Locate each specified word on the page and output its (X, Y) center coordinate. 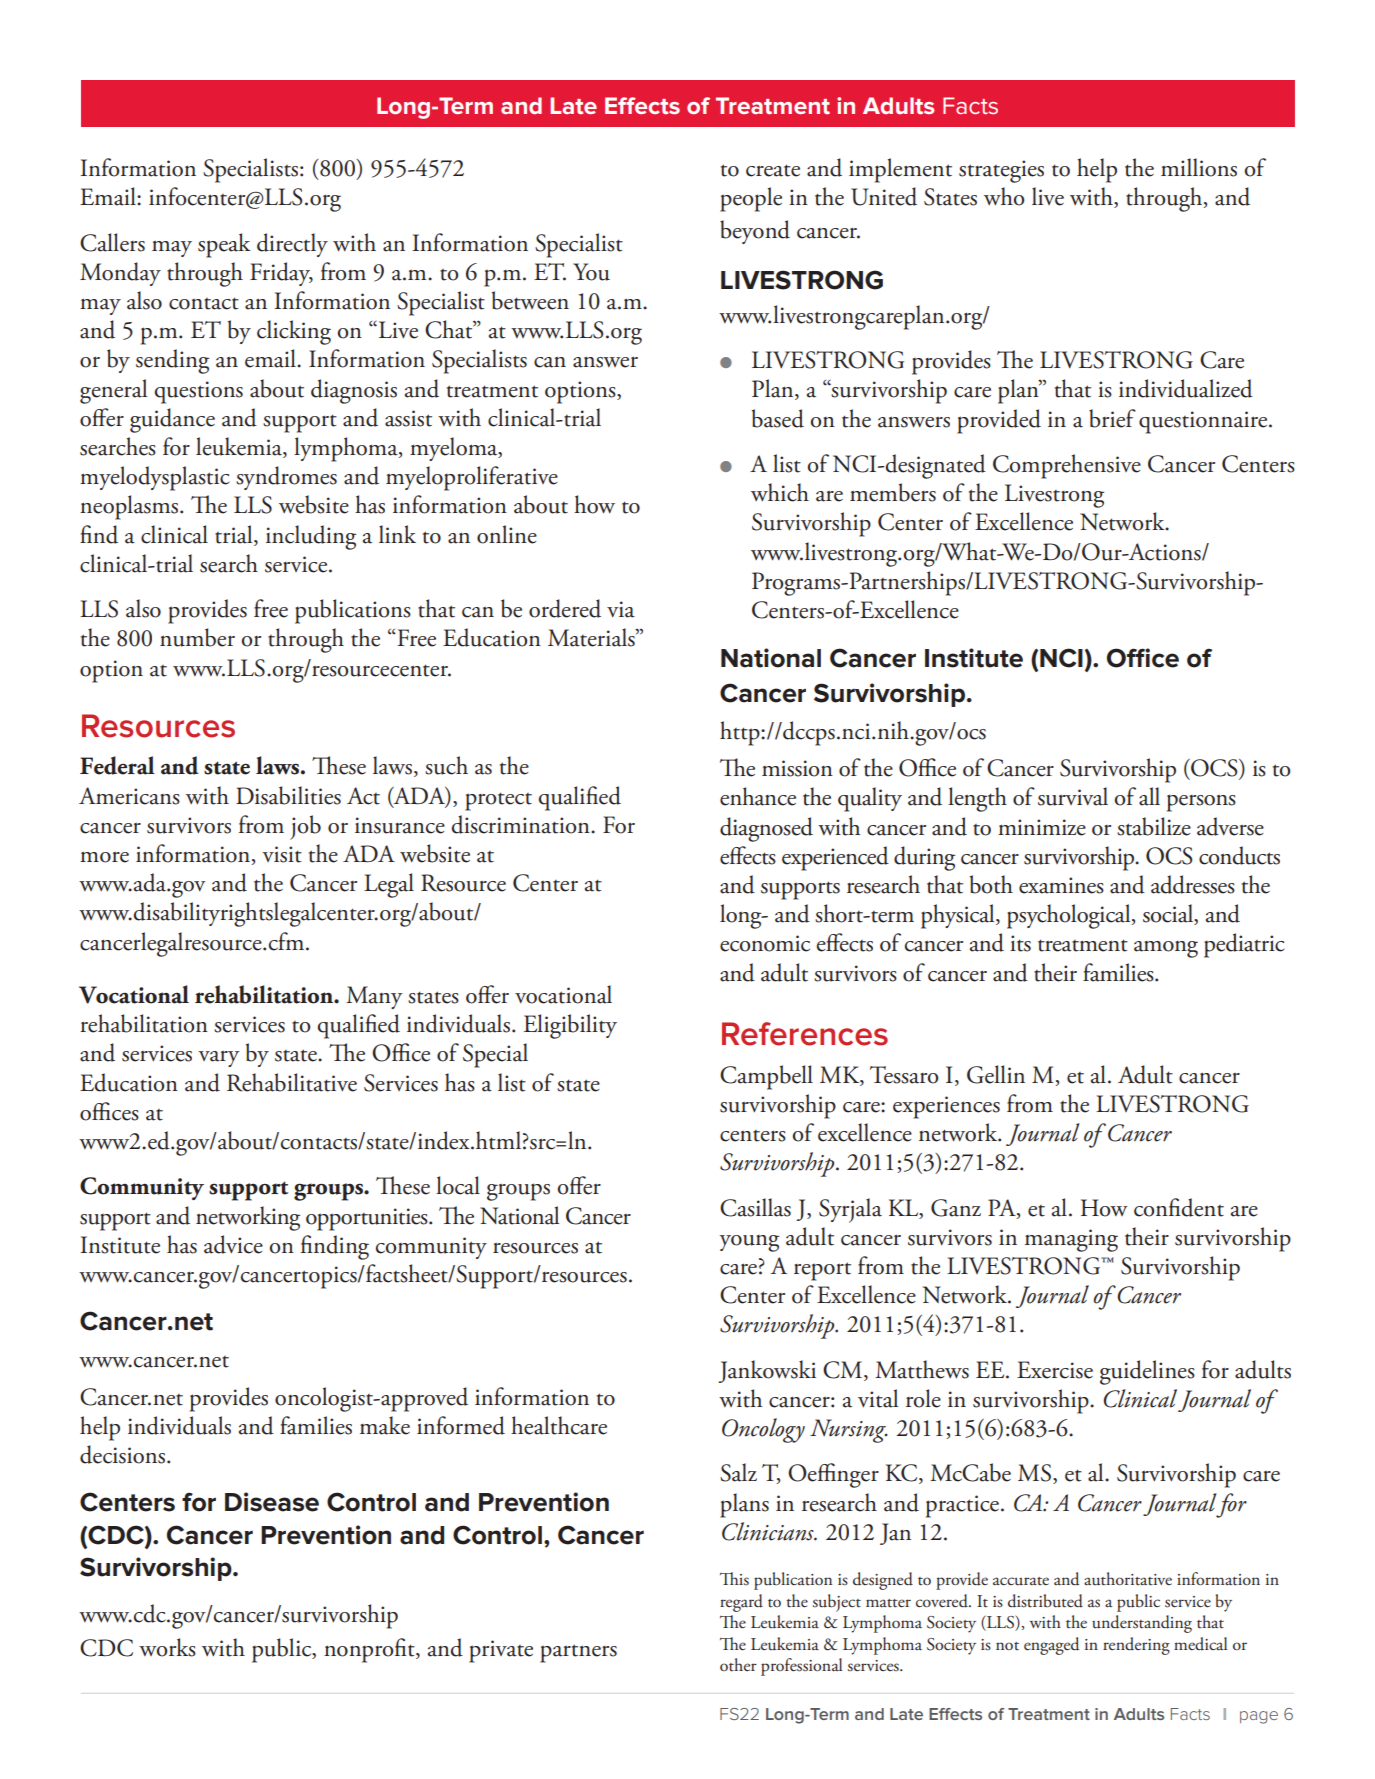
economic (765, 943)
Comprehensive (1067, 466)
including (311, 537)
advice (233, 1244)
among (1166, 949)
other (738, 1665)
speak (224, 245)
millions (1199, 167)
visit (282, 854)
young (749, 1243)
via (621, 609)
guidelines (1147, 1372)
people (751, 199)
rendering (1136, 1646)
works (167, 1647)
